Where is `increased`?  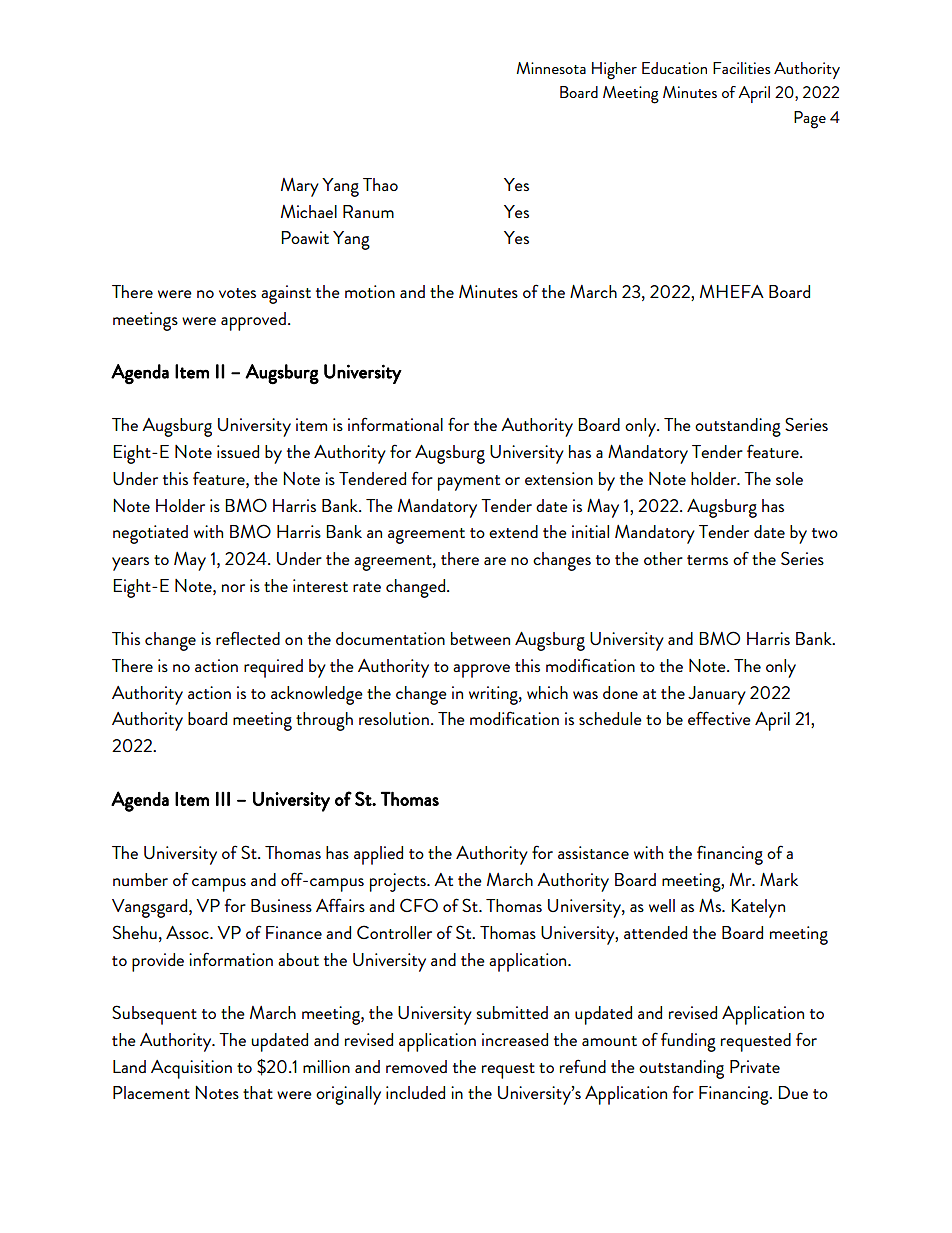
increased is located at coordinates (515, 1039).
